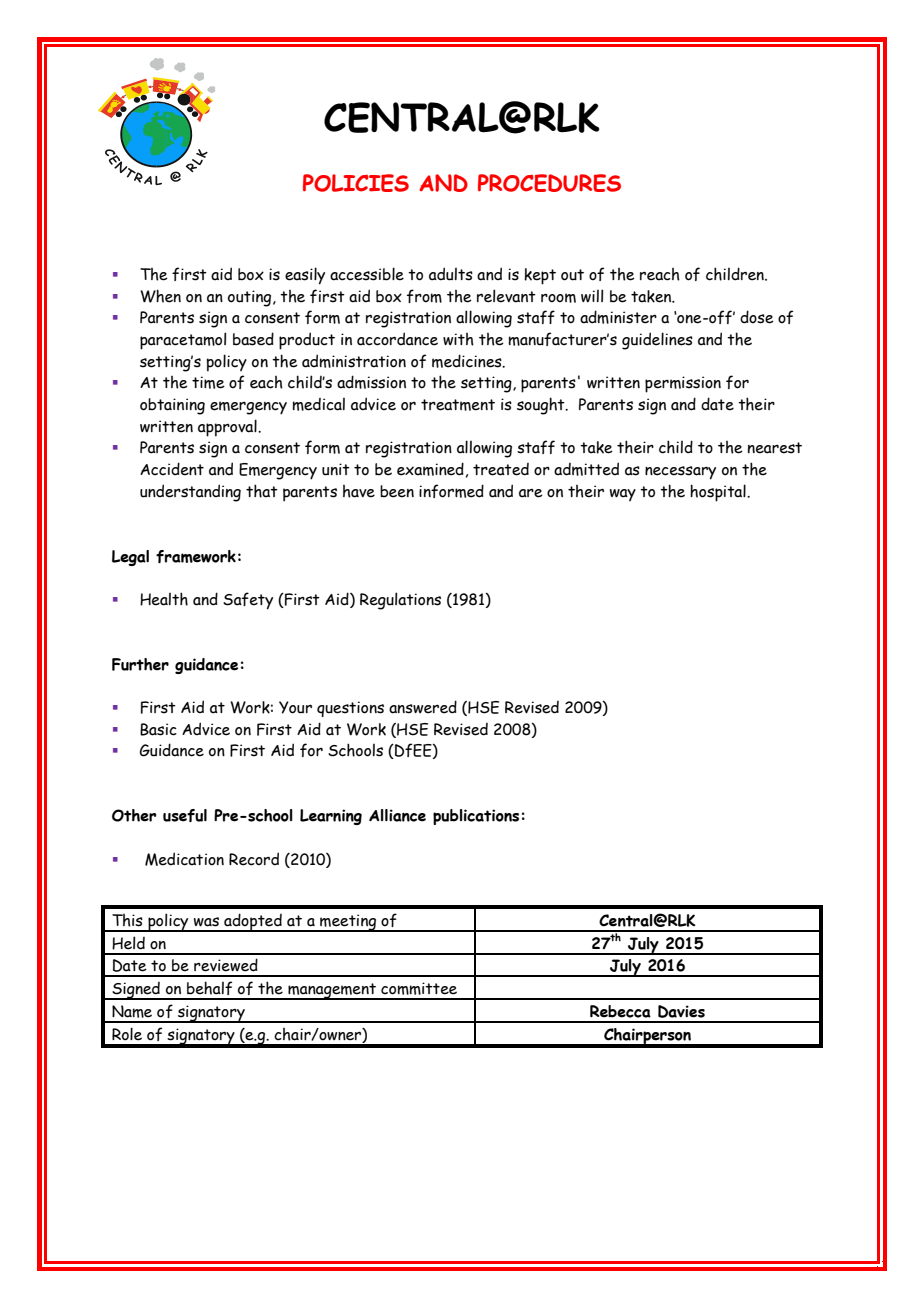 The width and height of the screenshot is (924, 1308). I want to click on PROCEDURES, so click(549, 183).
